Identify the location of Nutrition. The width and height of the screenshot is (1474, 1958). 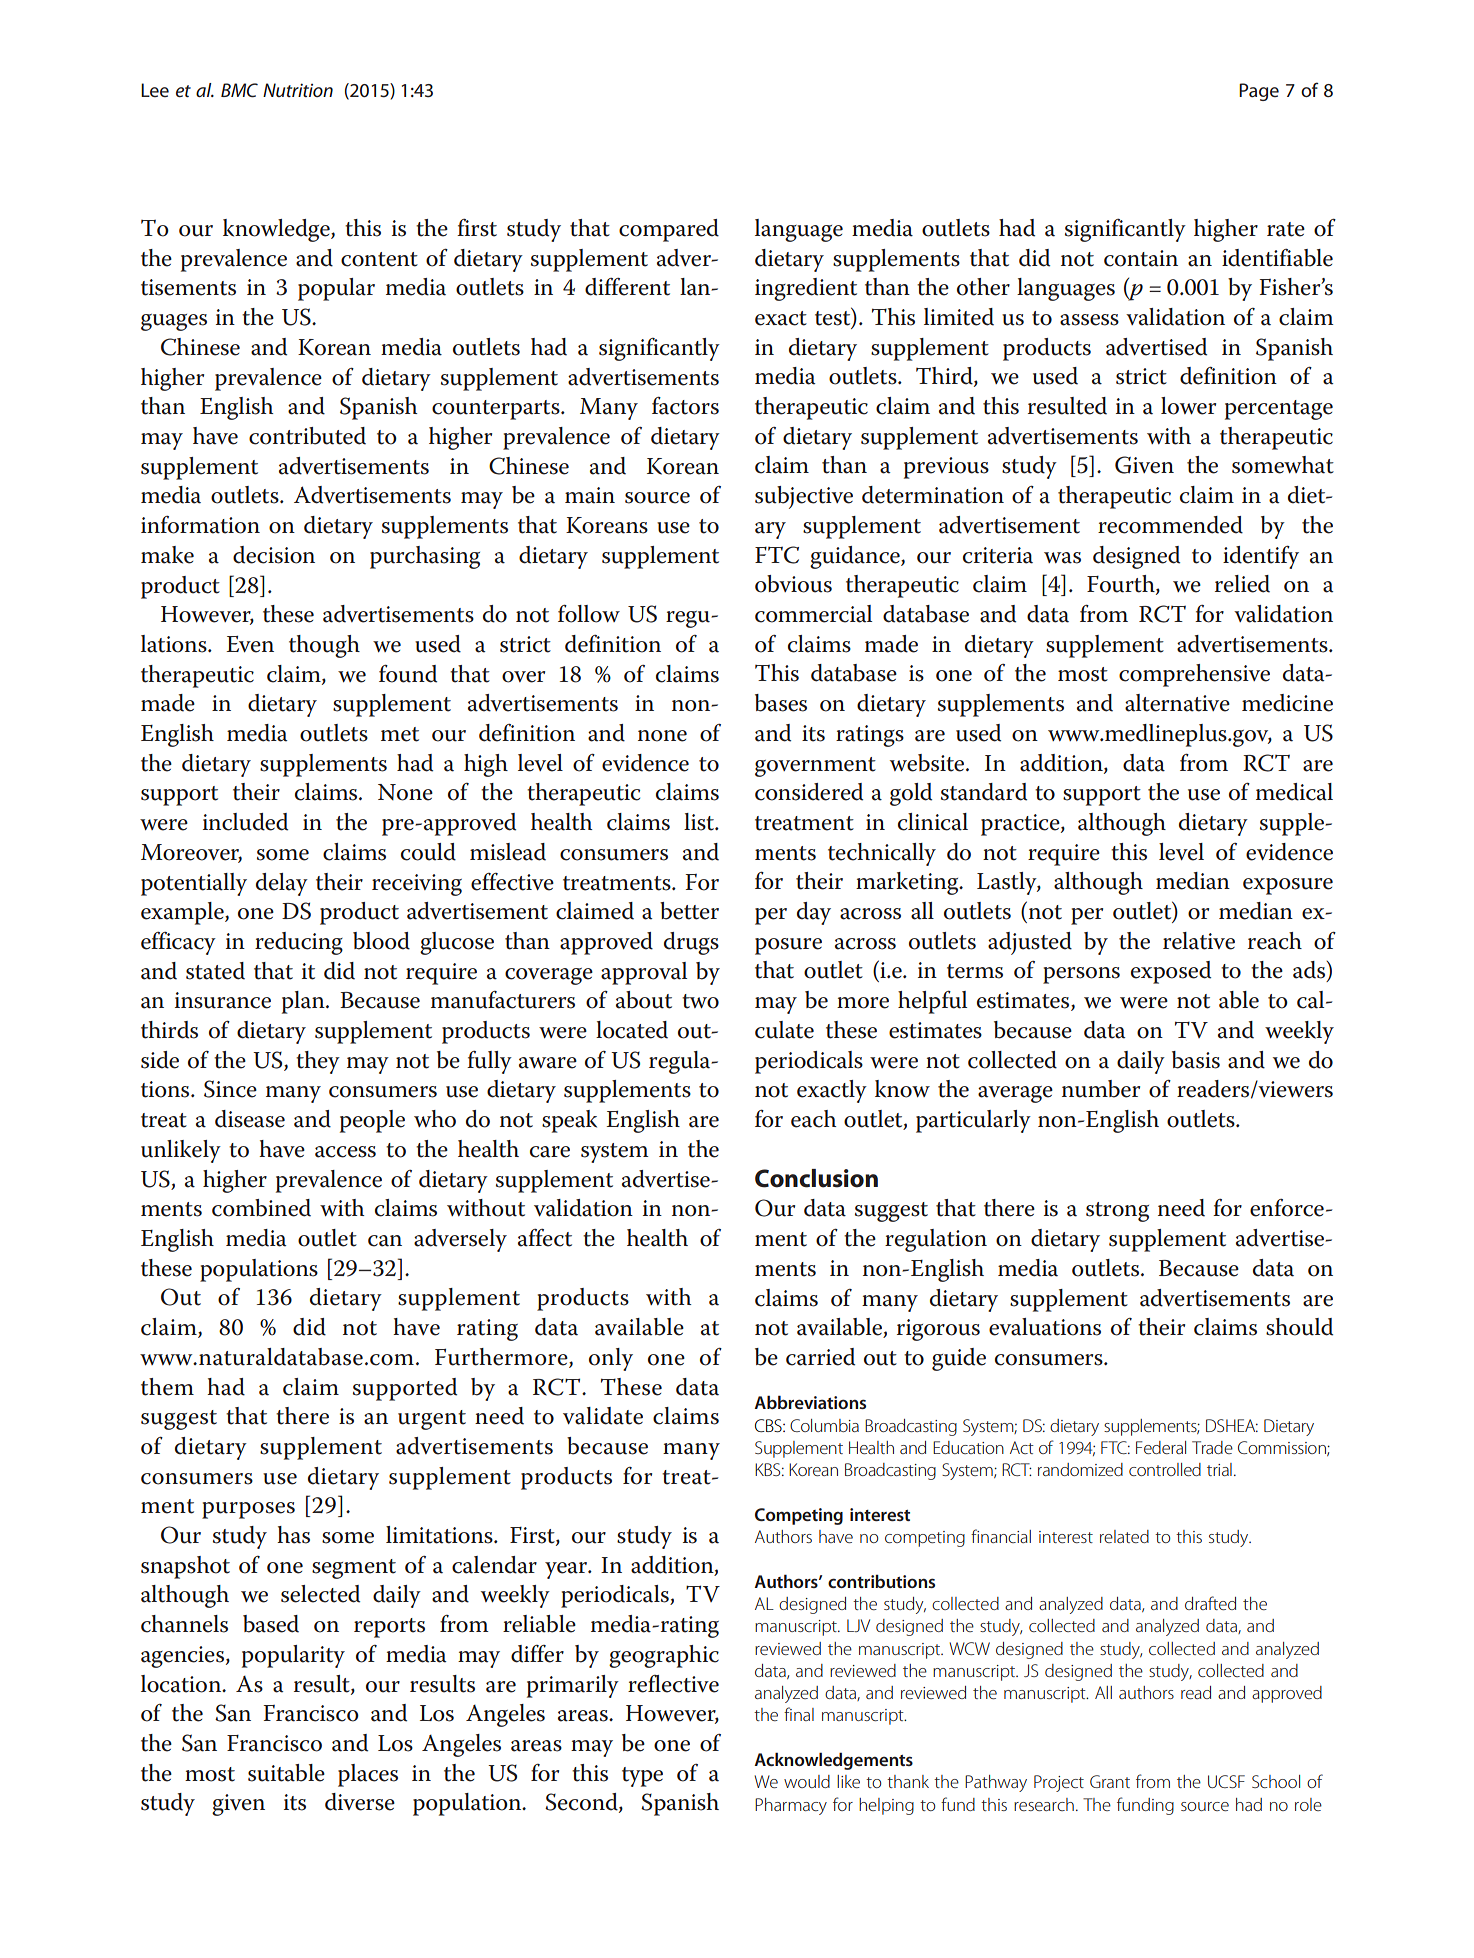
(298, 90).
